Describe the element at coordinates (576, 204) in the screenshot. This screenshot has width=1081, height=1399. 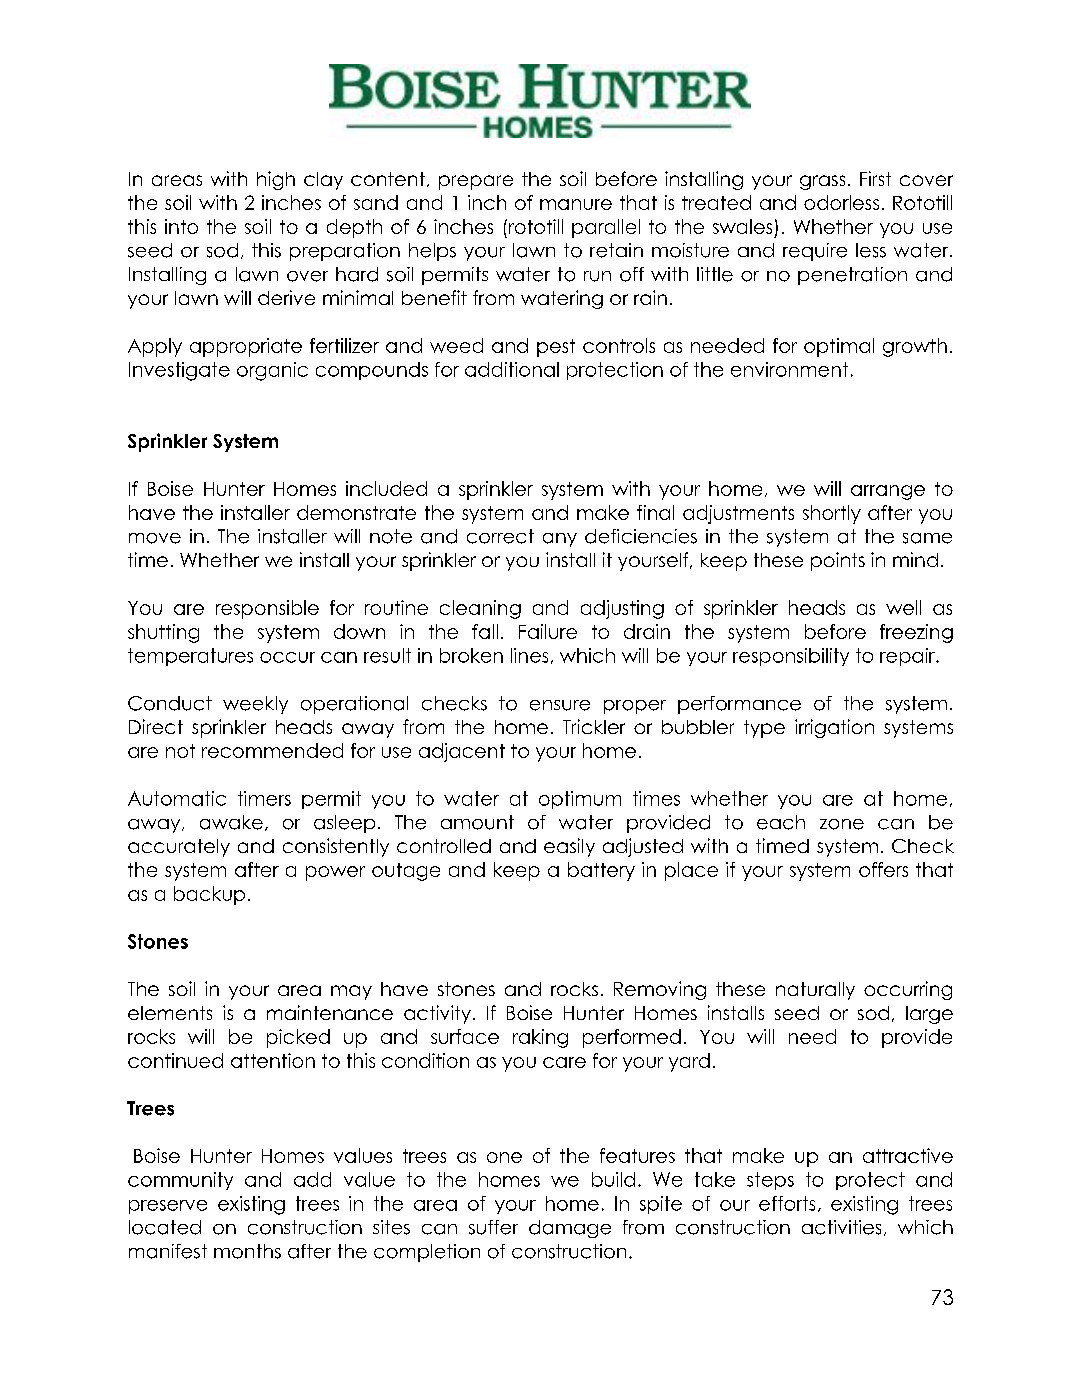
I see `manure` at that location.
